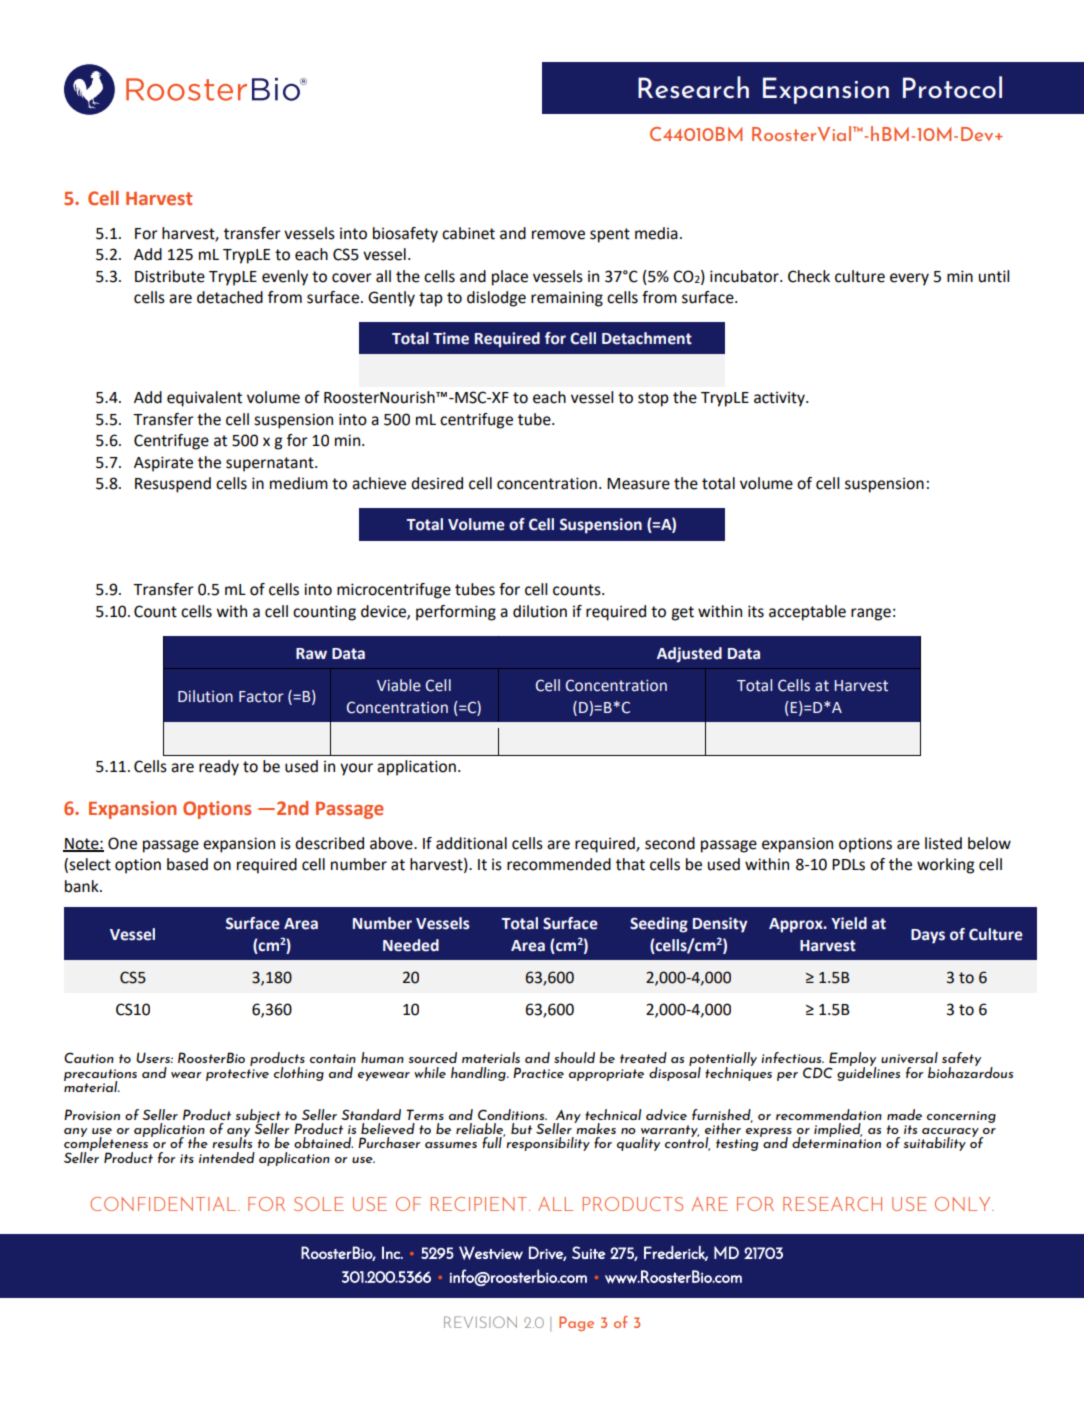  What do you see at coordinates (871, 614) in the page?
I see `range` at bounding box center [871, 614].
